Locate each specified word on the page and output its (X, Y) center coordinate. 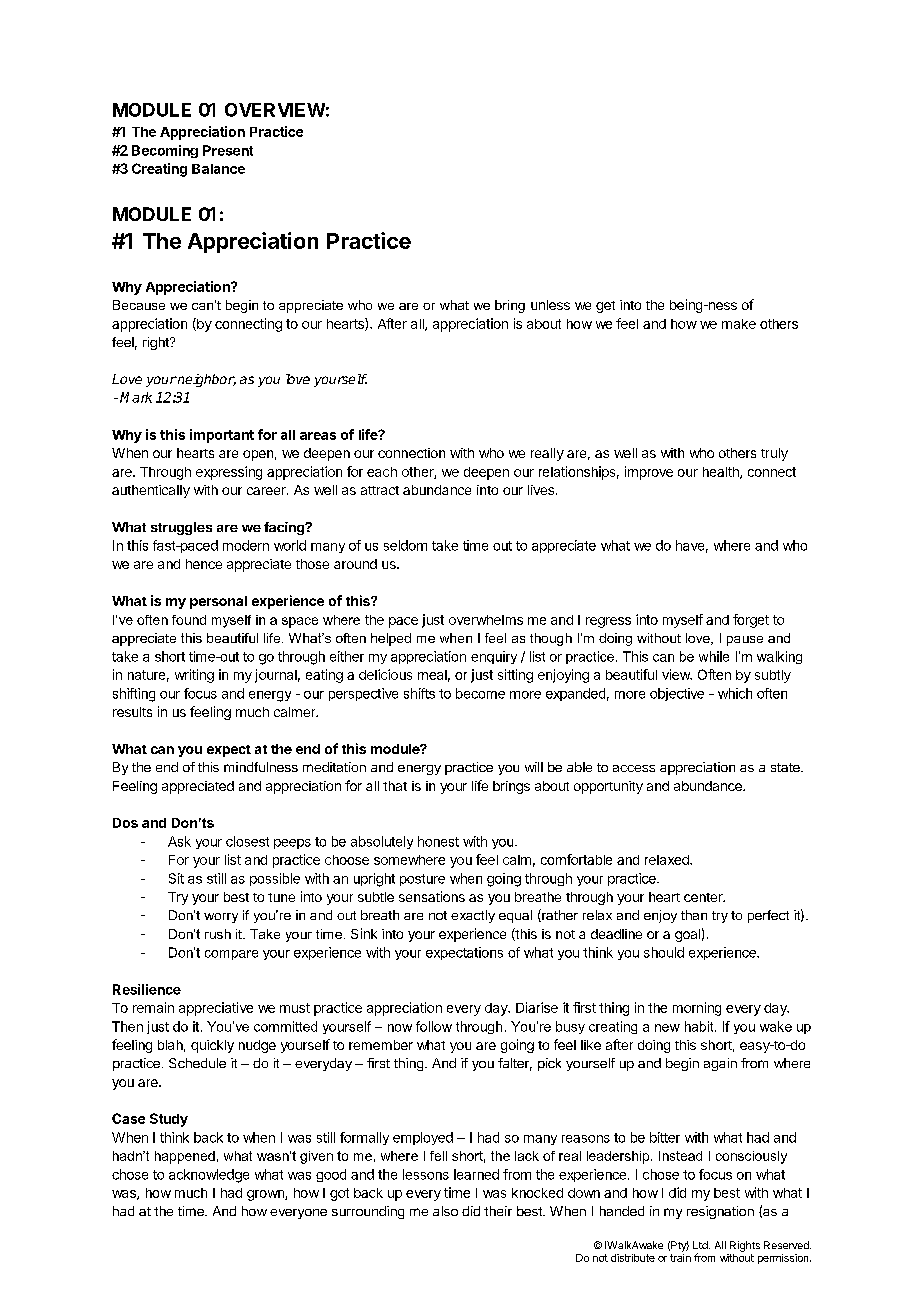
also (445, 1211)
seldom (405, 545)
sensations (432, 896)
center (704, 897)
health (722, 473)
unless (550, 305)
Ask (179, 841)
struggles (181, 528)
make (739, 324)
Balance (218, 169)
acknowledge (209, 1176)
